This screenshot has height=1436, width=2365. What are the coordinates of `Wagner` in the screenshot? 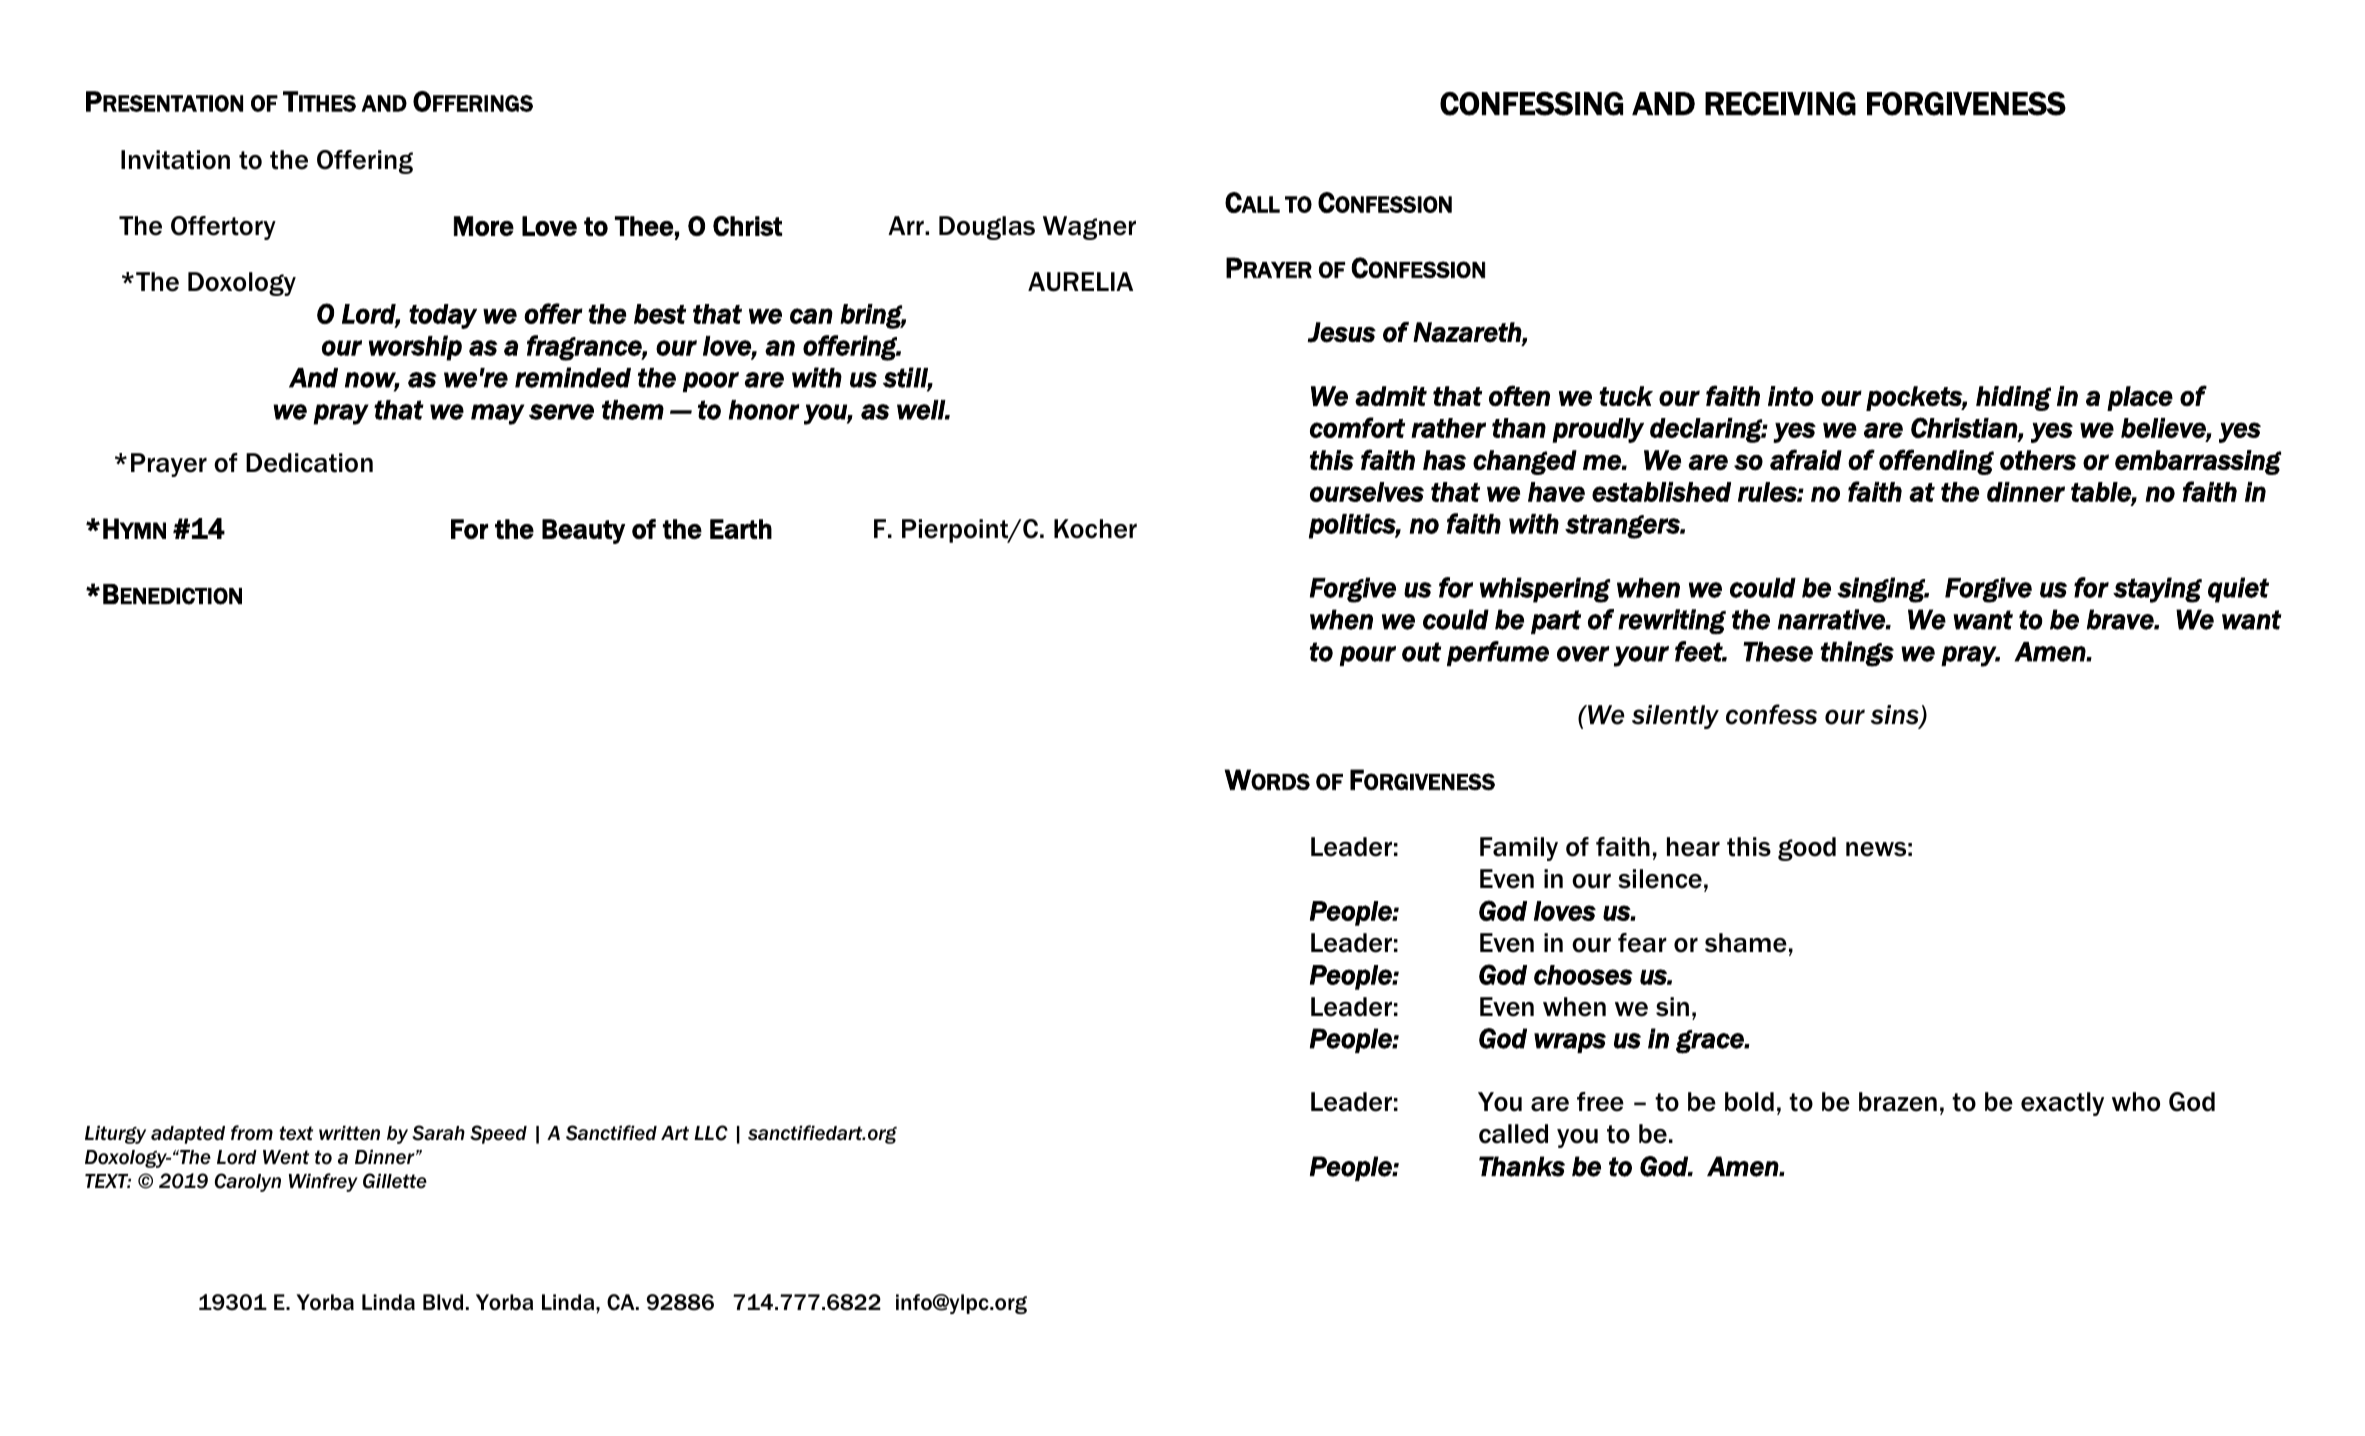 It's located at (1089, 228).
